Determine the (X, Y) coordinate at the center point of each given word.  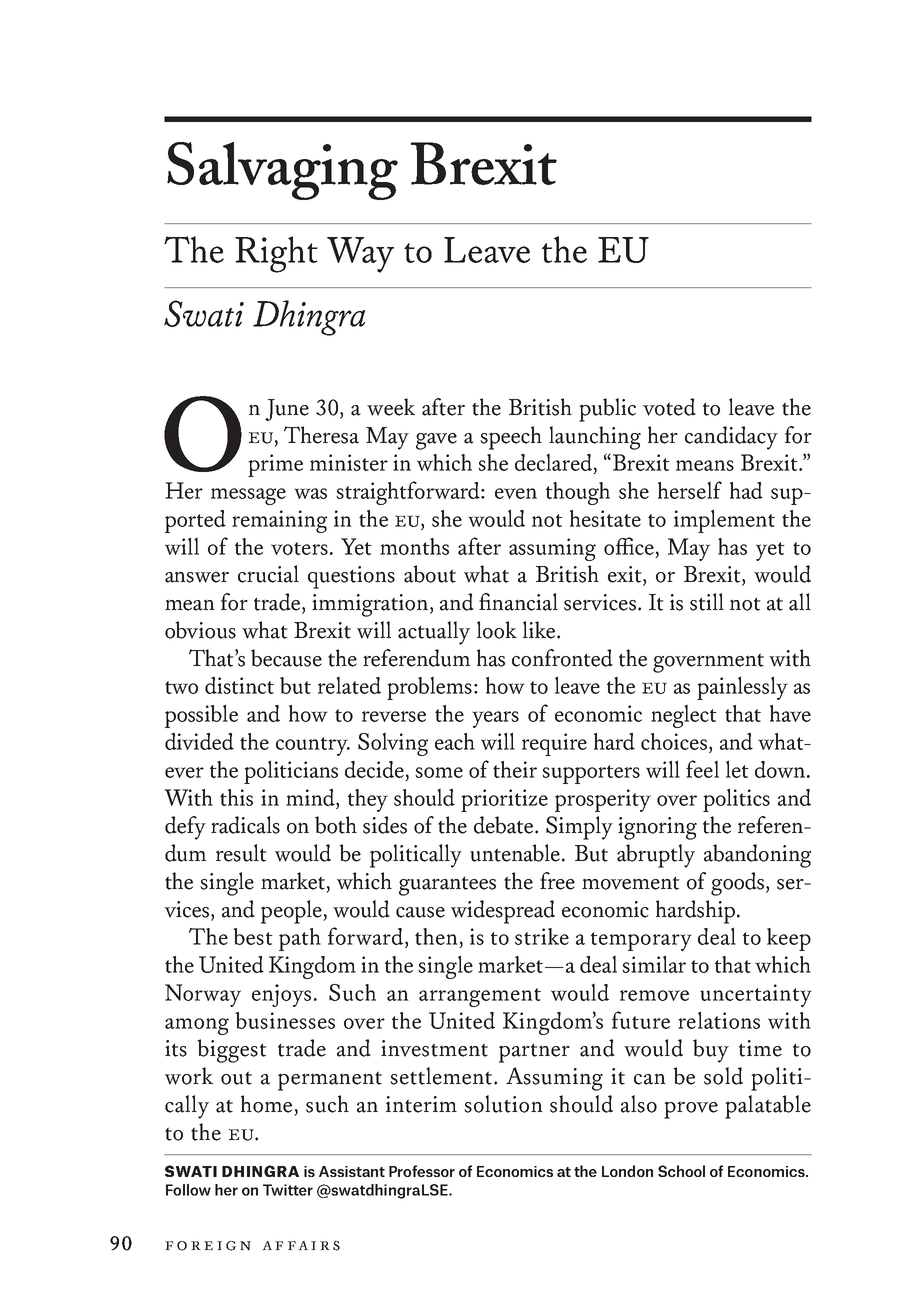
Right (276, 254)
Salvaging (282, 171)
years (495, 719)
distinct (239, 685)
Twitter (288, 1190)
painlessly (742, 688)
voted (669, 407)
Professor (422, 1171)
